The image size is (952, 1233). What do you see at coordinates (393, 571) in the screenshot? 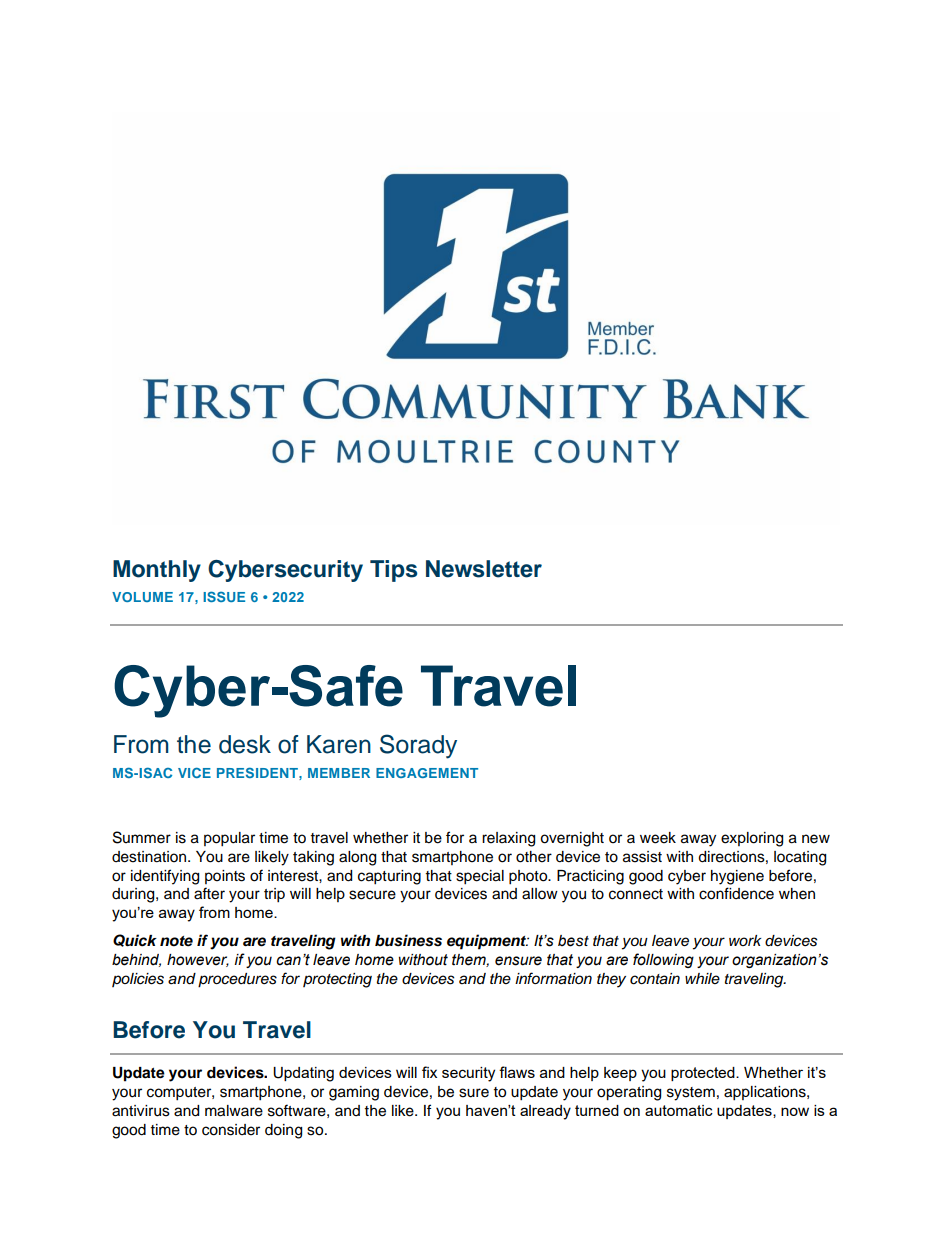
I see `Tips` at bounding box center [393, 571].
